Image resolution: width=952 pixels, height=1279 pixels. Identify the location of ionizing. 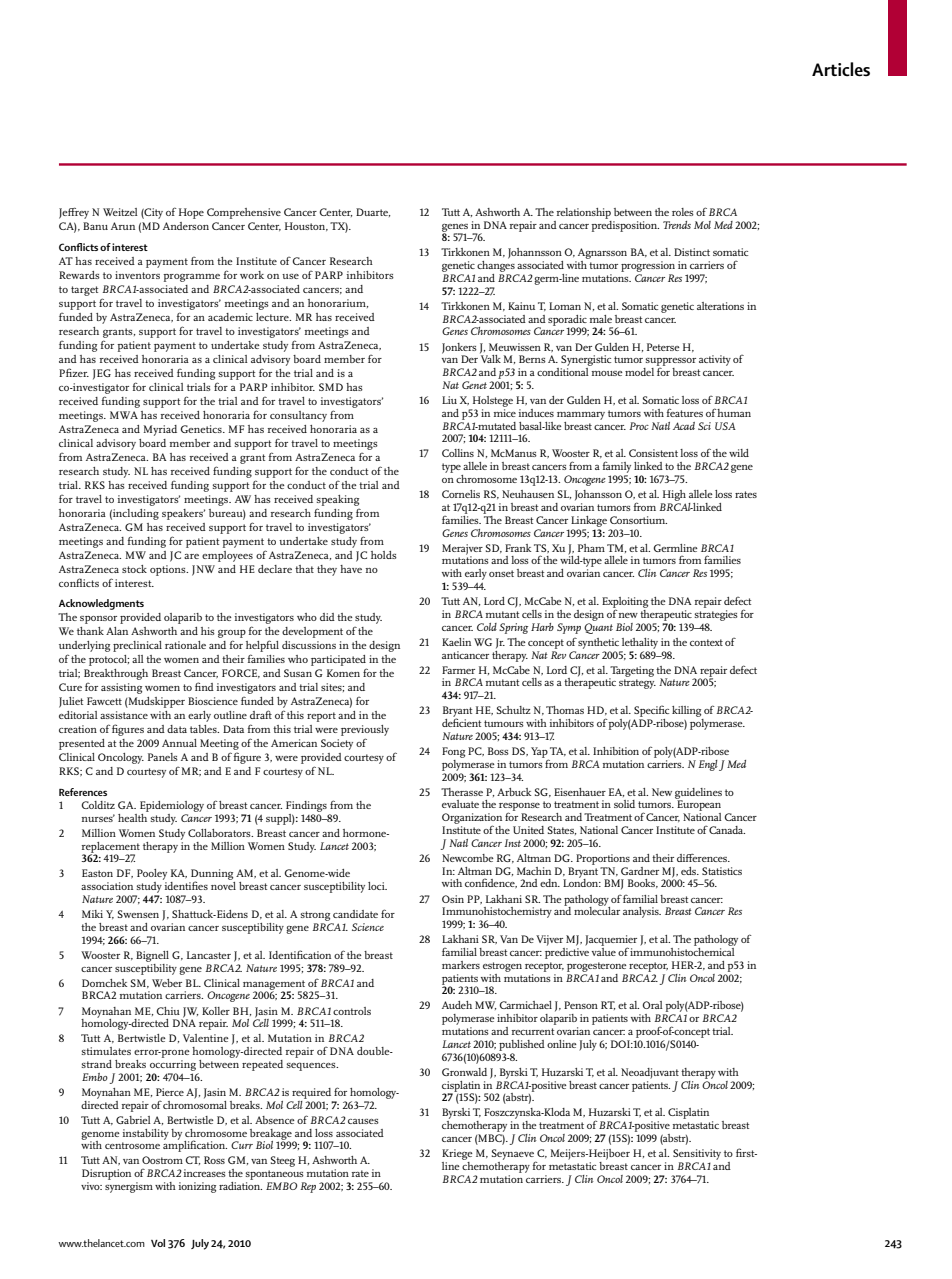
(197, 1187).
